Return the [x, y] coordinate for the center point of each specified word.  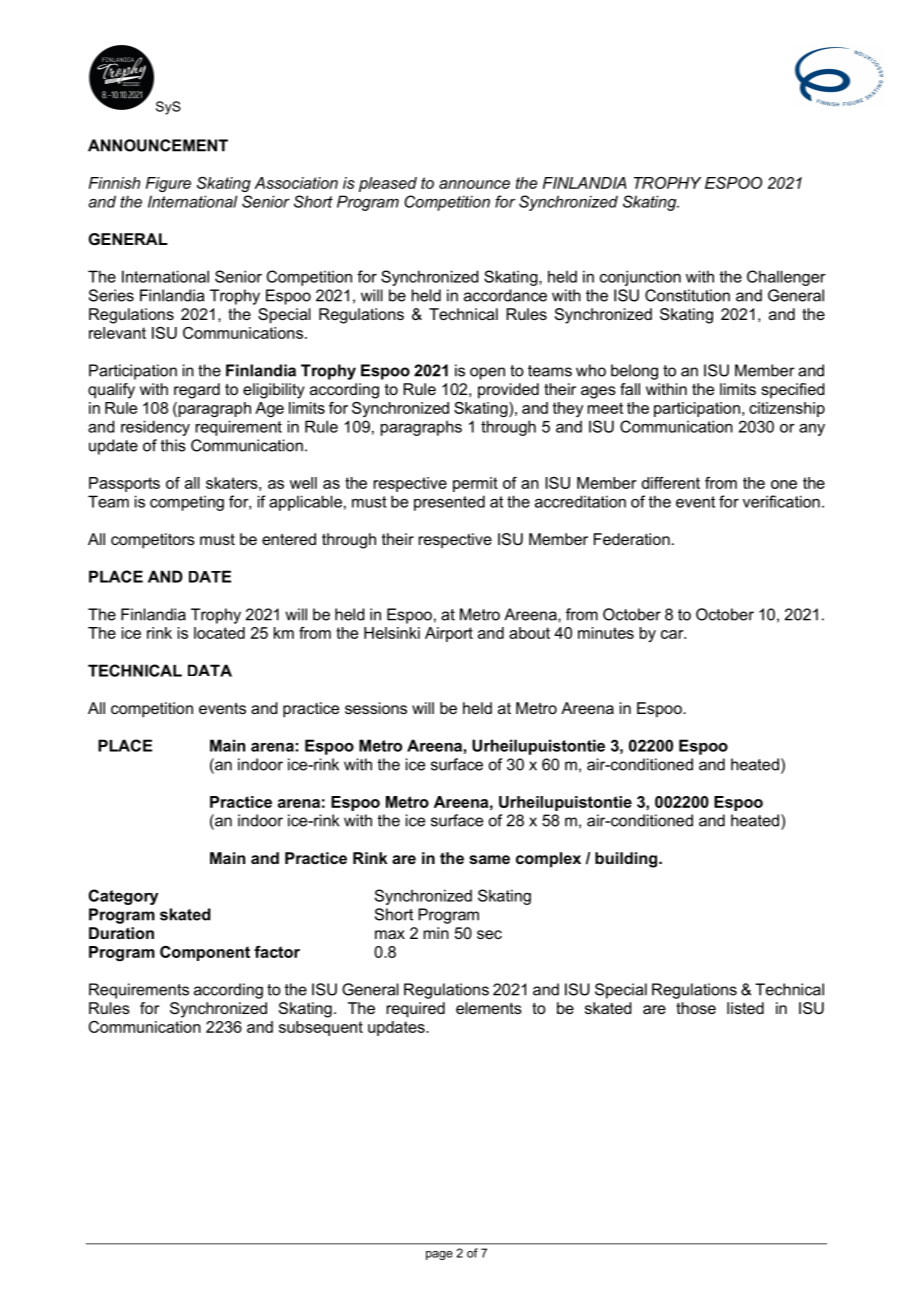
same [489, 859]
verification [781, 501]
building [627, 860]
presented [449, 503]
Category [123, 897]
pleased [388, 184]
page [439, 1255]
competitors [153, 541]
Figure [168, 184]
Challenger [786, 278]
